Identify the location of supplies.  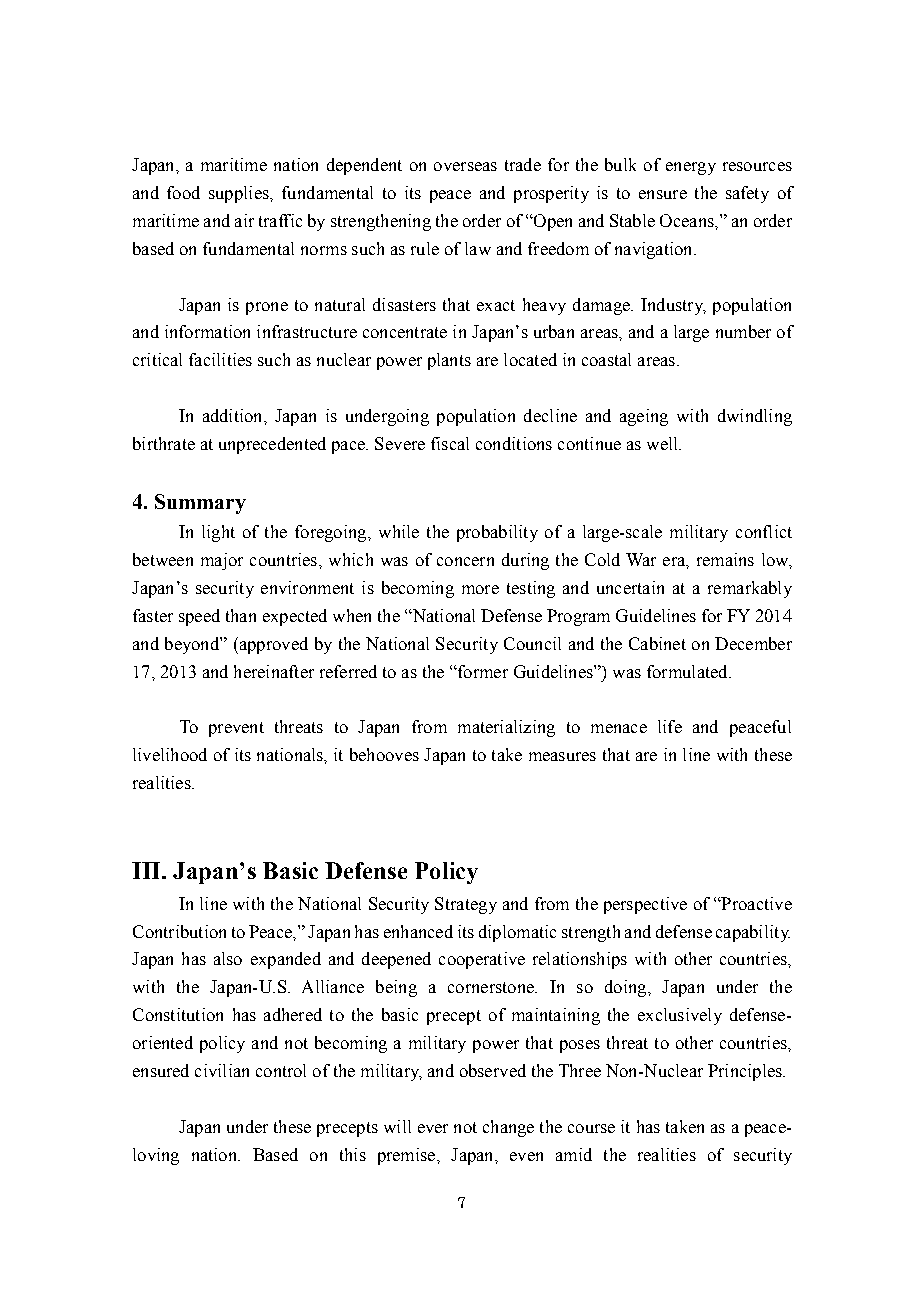
(240, 194).
